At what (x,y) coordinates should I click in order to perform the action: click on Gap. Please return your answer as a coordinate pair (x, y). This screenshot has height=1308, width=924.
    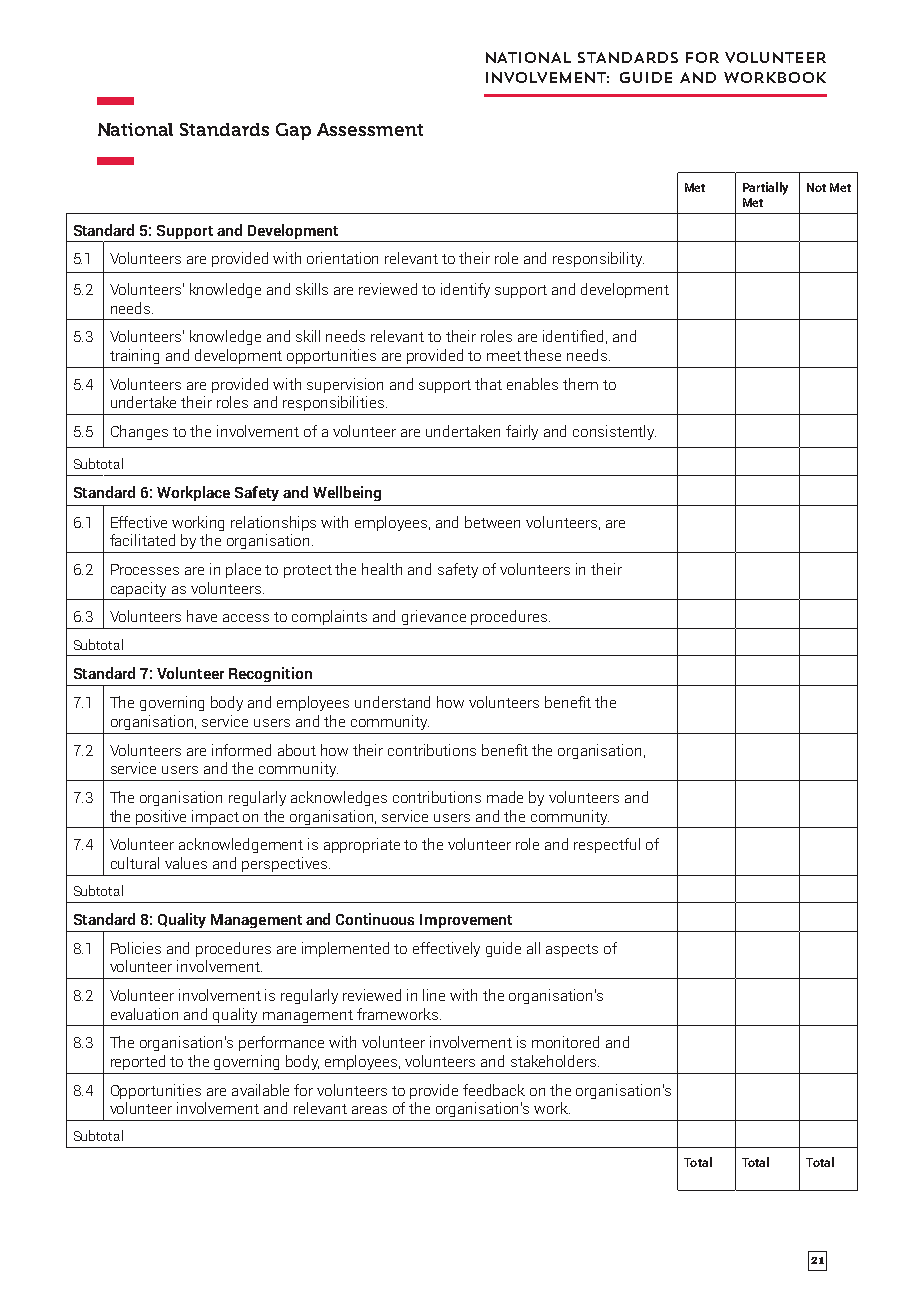
    Looking at the image, I should click on (293, 131).
